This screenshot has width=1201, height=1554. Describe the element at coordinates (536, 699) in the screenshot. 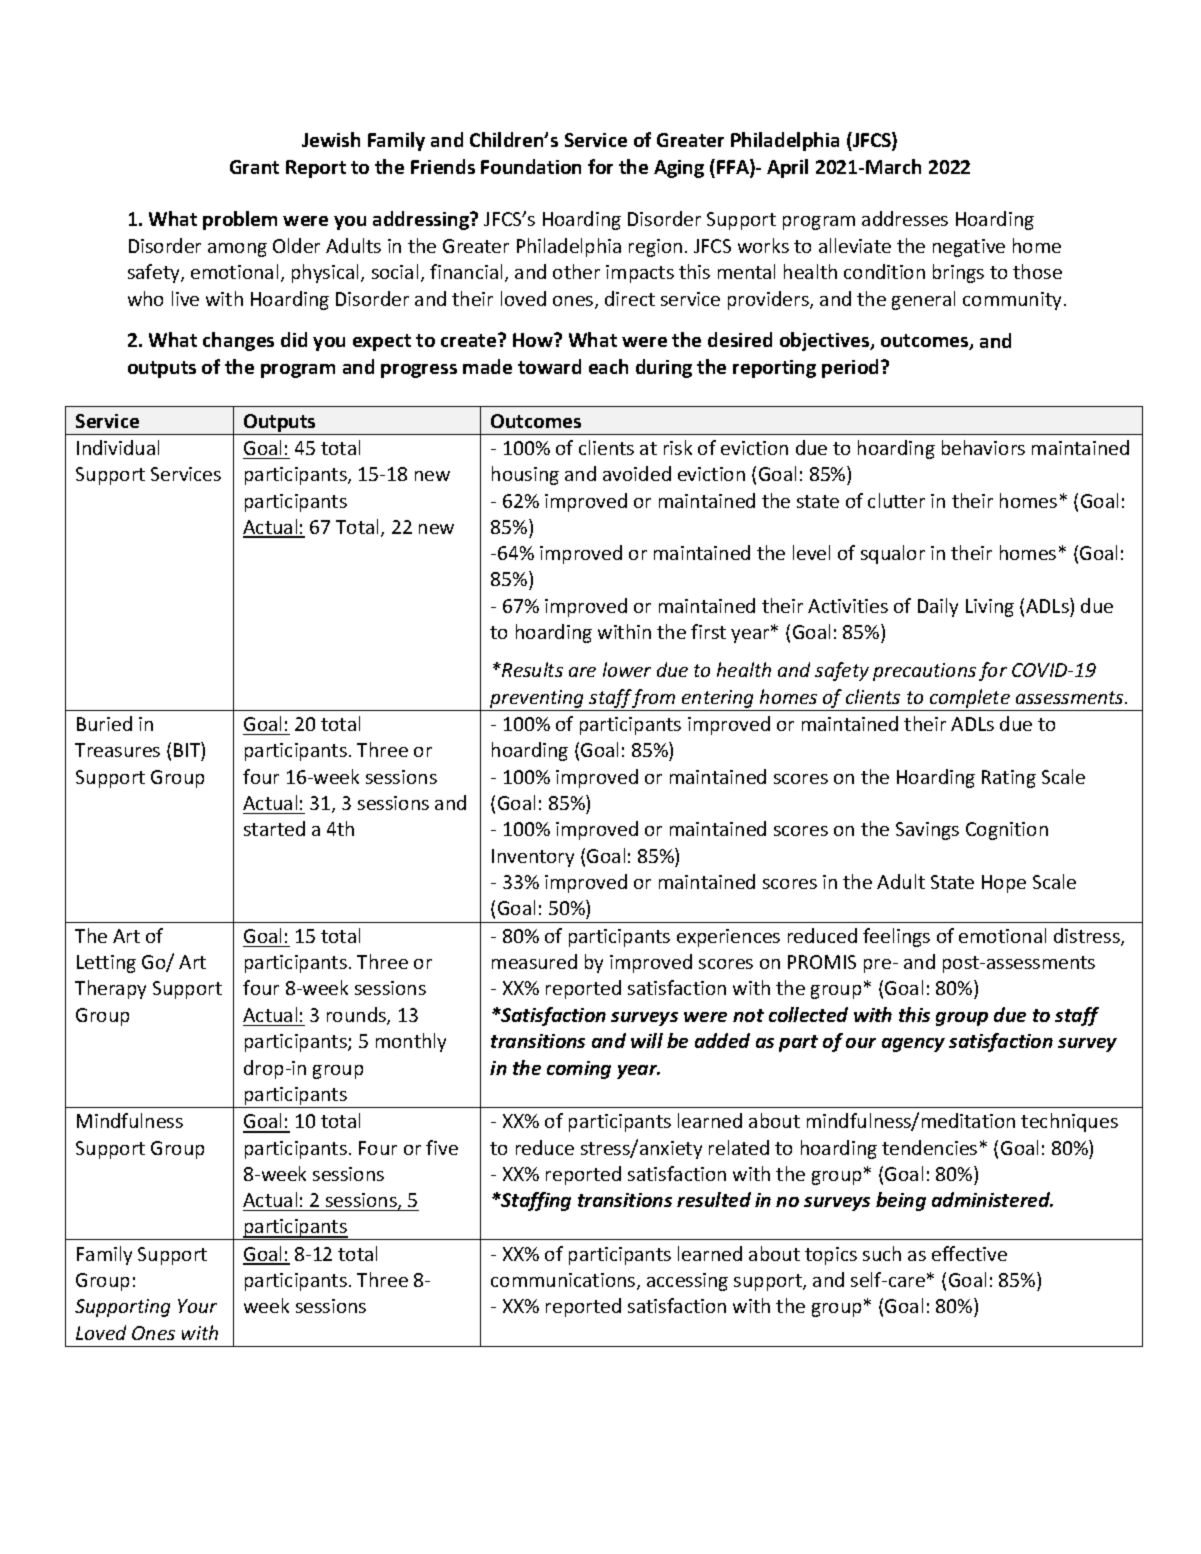

I see `preventing` at that location.
